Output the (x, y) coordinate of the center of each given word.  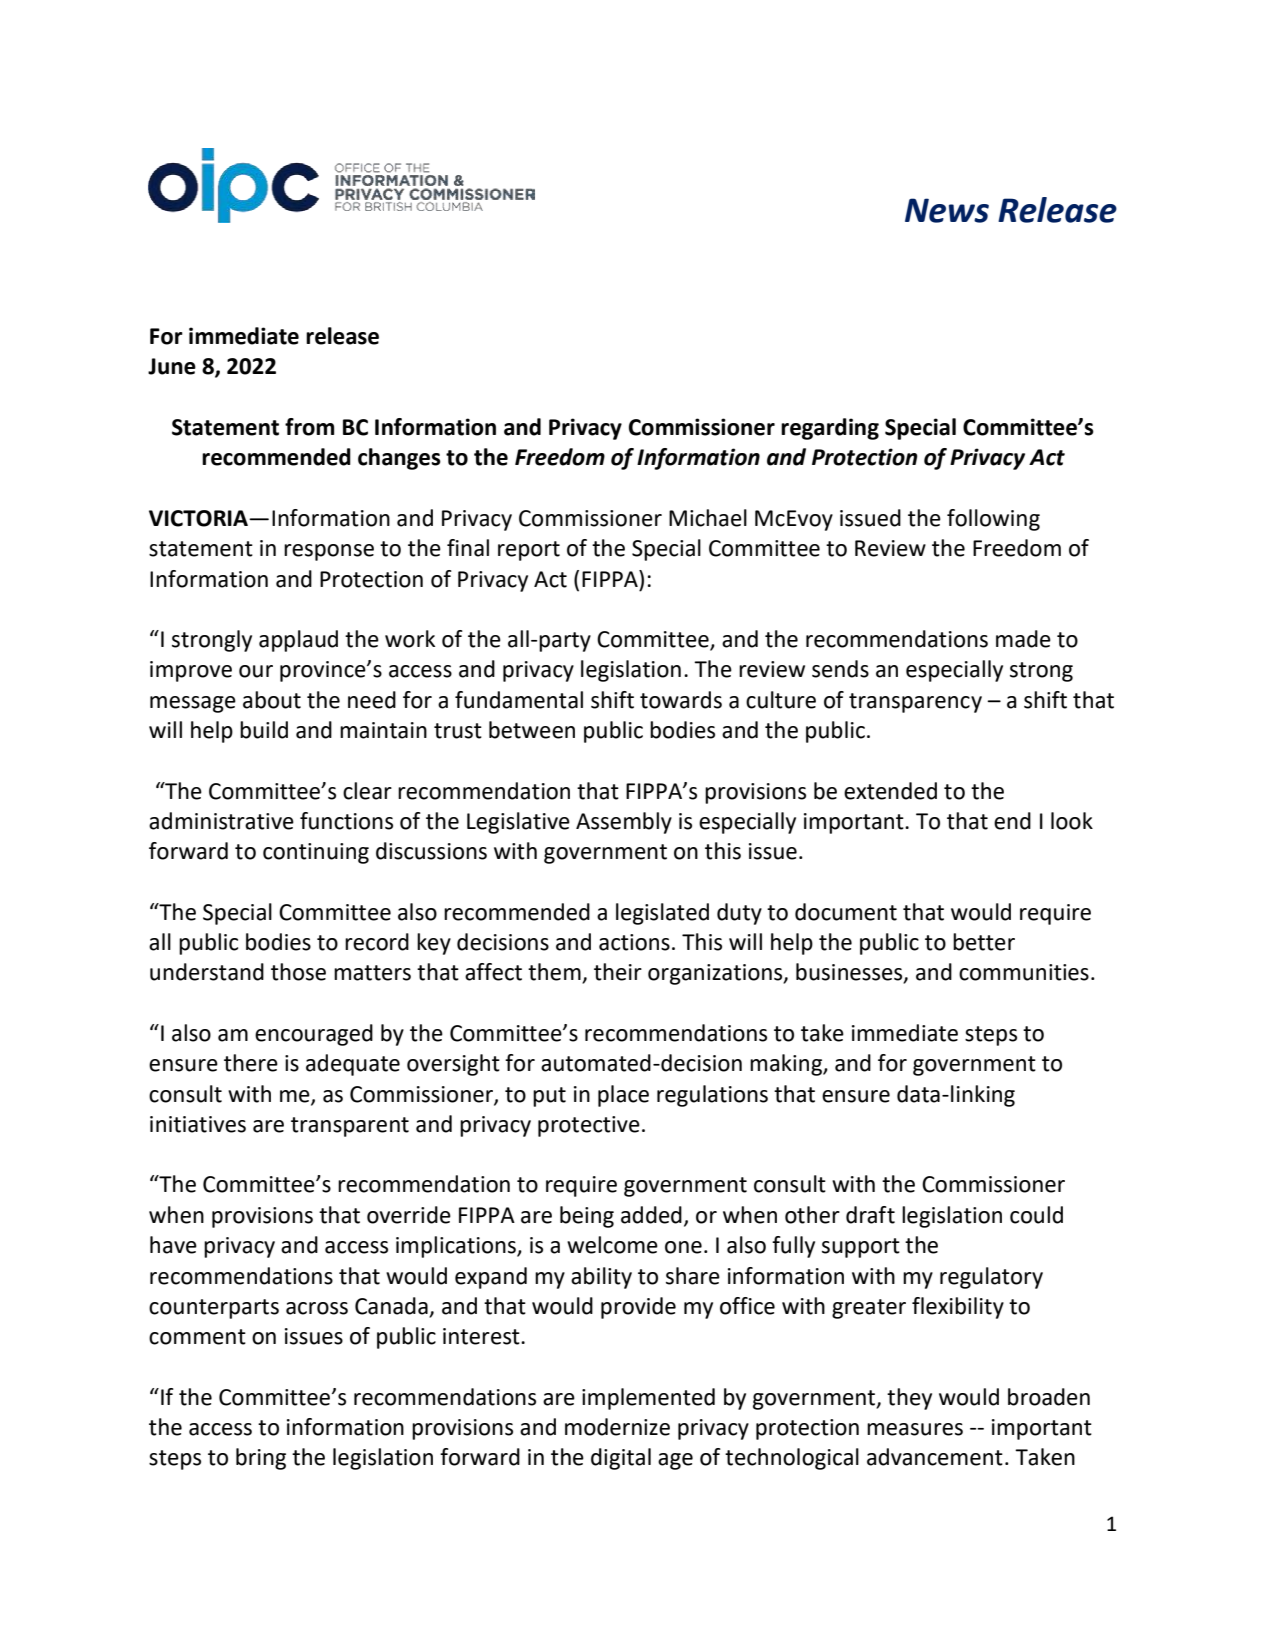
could (1036, 1215)
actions (634, 942)
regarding (830, 429)
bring (261, 1459)
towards (681, 700)
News (947, 210)
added (651, 1215)
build (264, 730)
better (984, 942)
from (309, 427)
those (298, 972)
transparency (915, 703)
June (172, 366)
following (993, 520)
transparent (350, 1127)
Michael (708, 518)
